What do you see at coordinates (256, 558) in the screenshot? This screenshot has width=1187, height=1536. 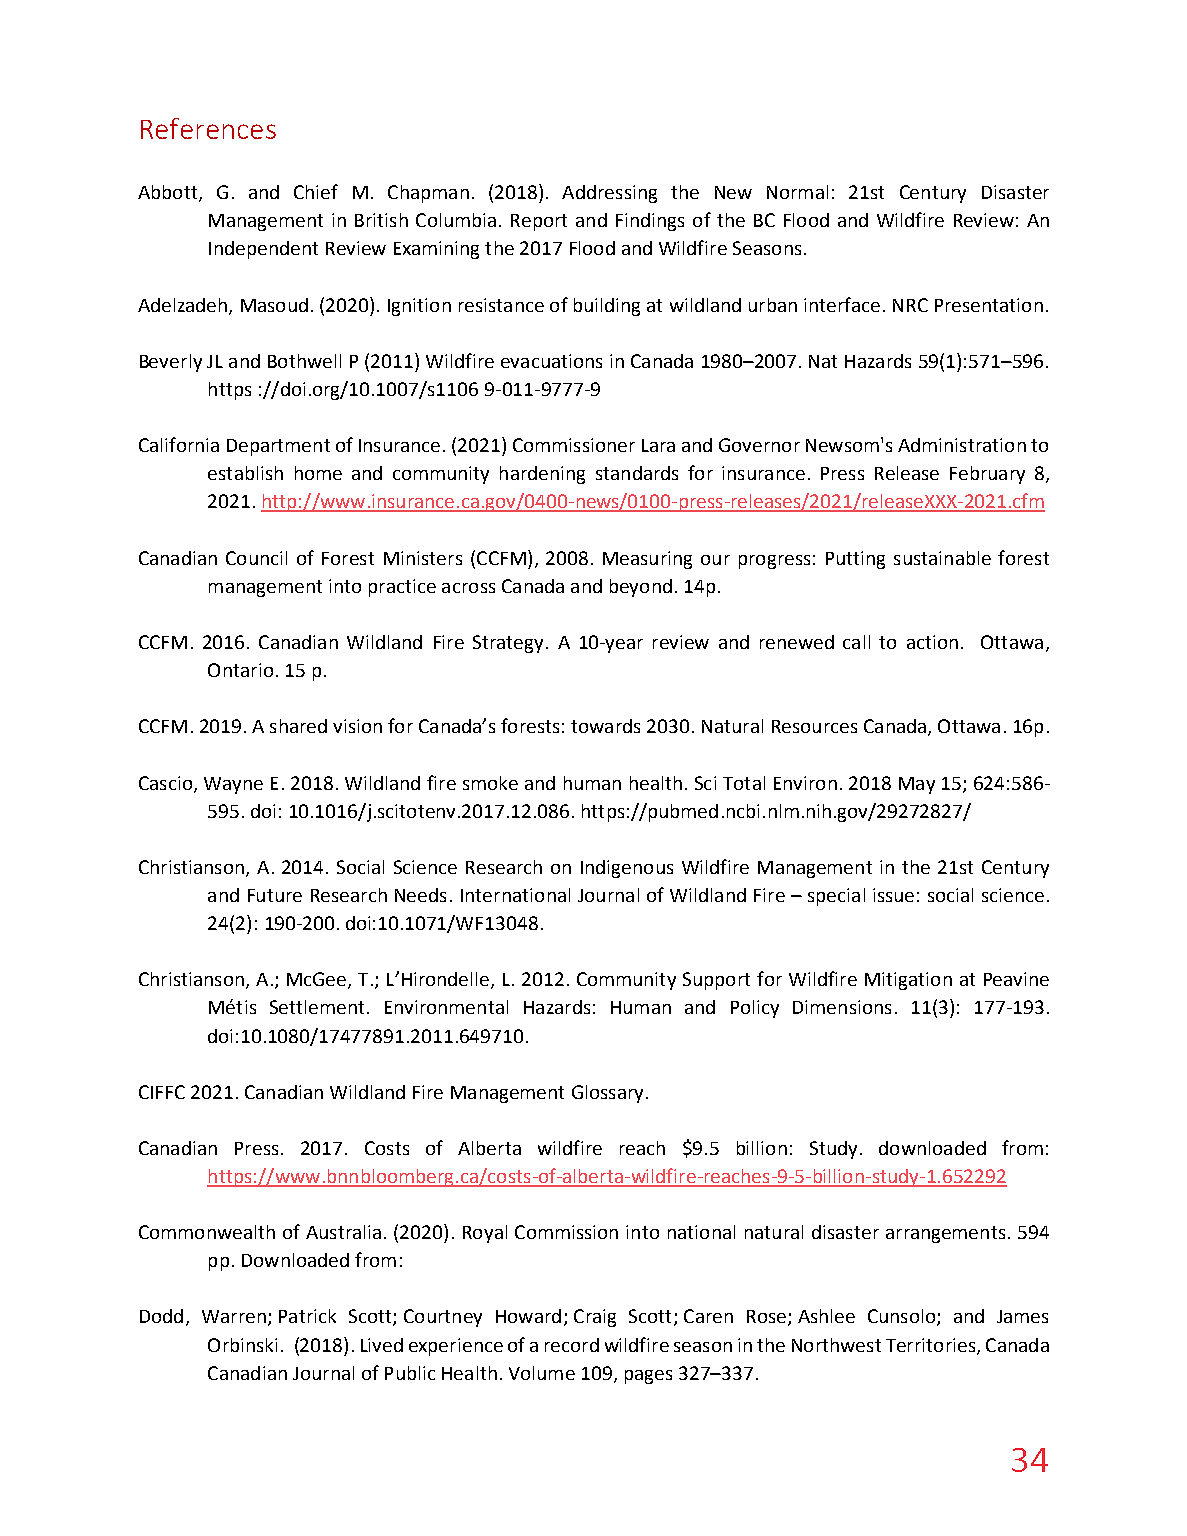 I see `Council` at bounding box center [256, 558].
